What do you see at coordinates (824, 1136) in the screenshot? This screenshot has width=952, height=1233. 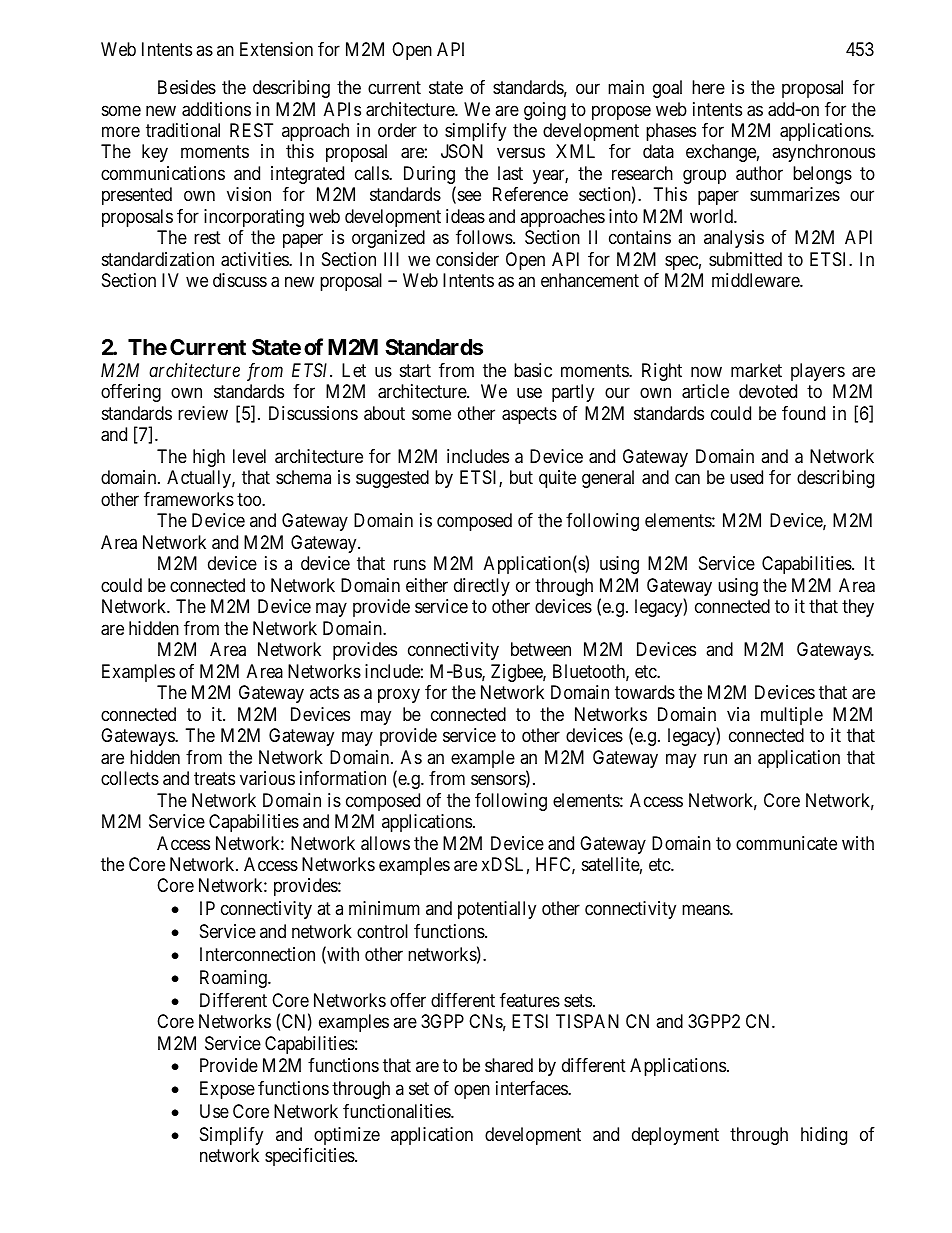 I see `hiding` at bounding box center [824, 1136].
